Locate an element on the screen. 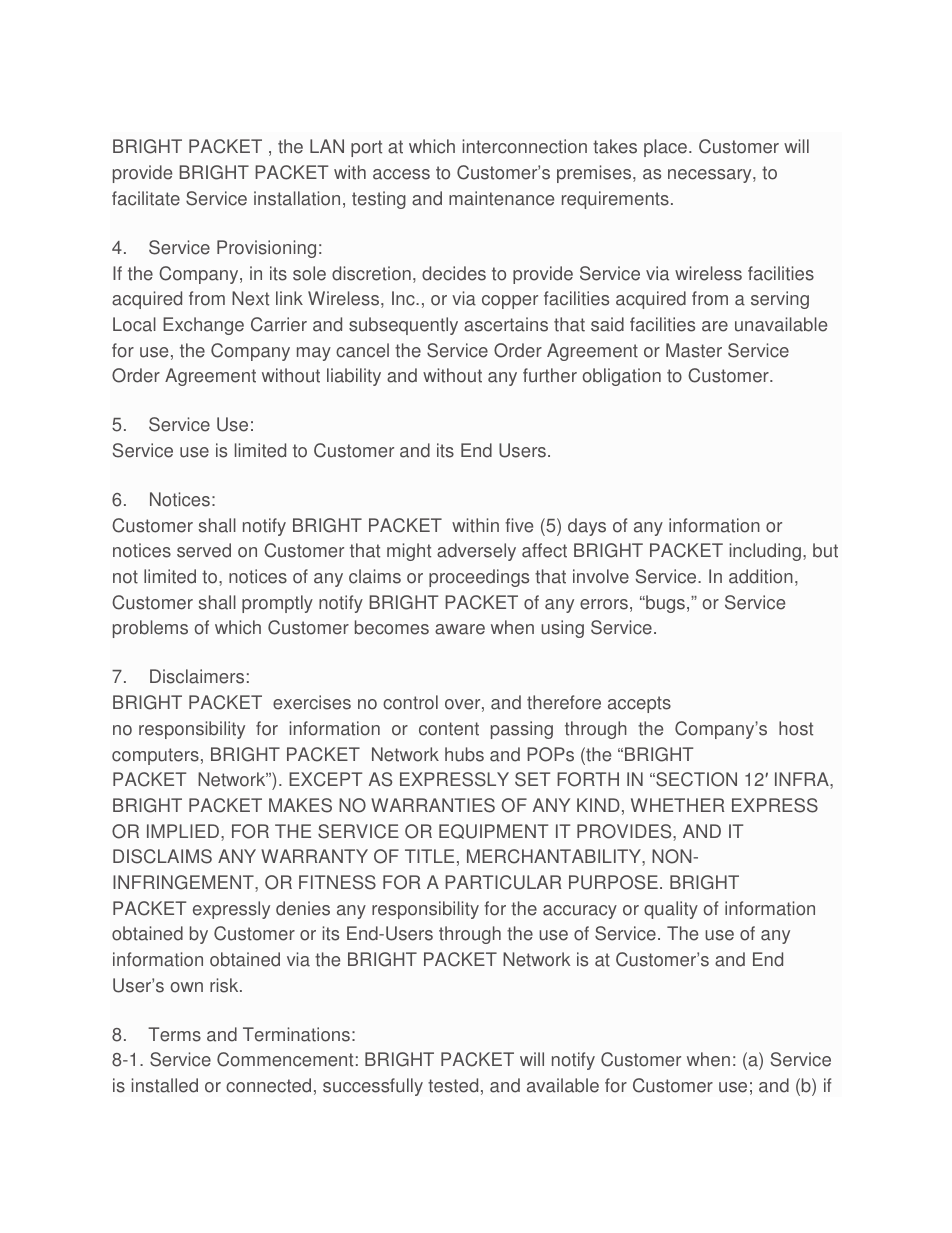 The width and height of the screenshot is (952, 1233). facilitate is located at coordinates (146, 198).
